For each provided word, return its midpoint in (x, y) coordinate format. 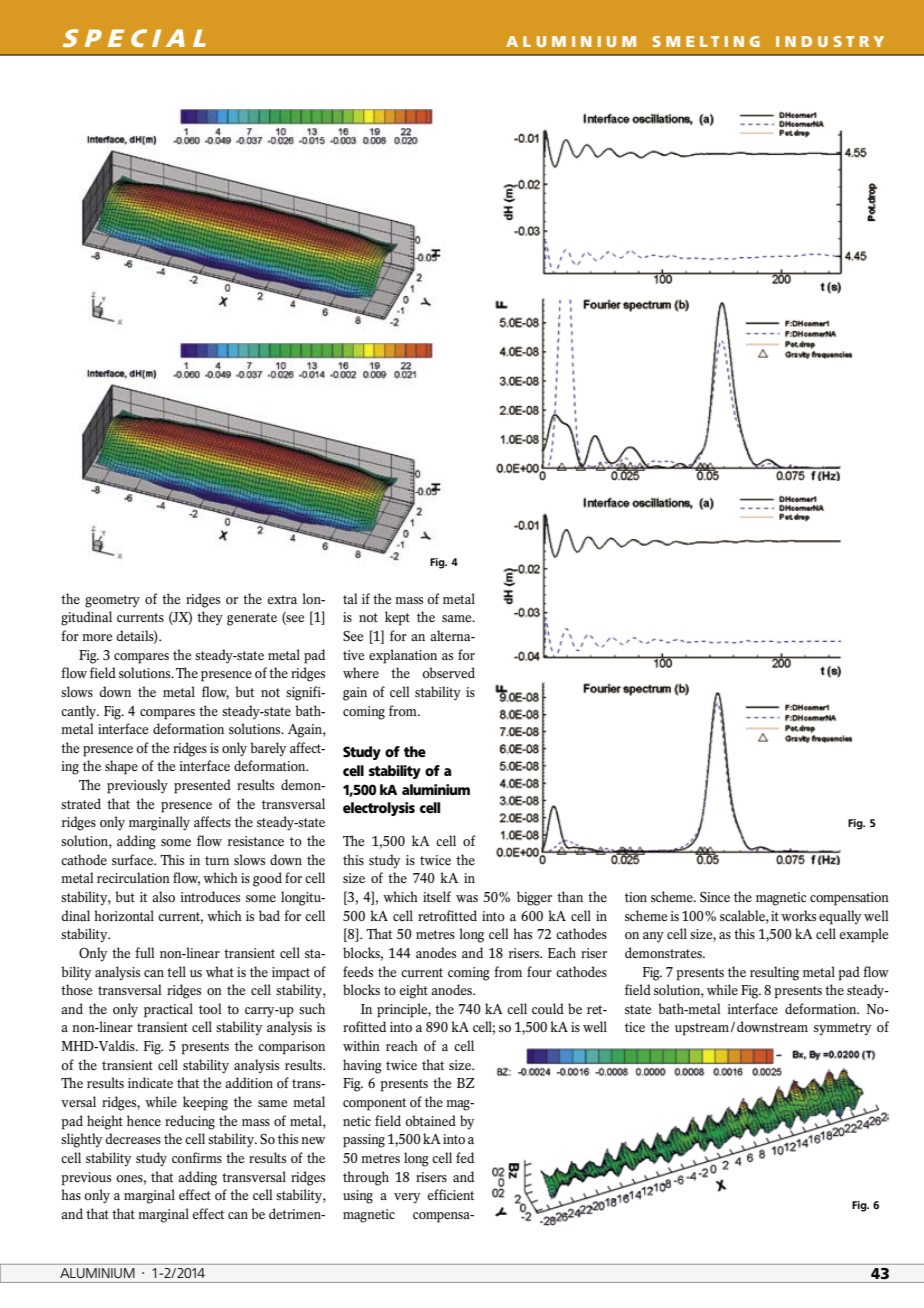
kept (397, 618)
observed (448, 672)
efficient (450, 1194)
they (210, 618)
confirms (197, 1157)
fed (465, 1157)
